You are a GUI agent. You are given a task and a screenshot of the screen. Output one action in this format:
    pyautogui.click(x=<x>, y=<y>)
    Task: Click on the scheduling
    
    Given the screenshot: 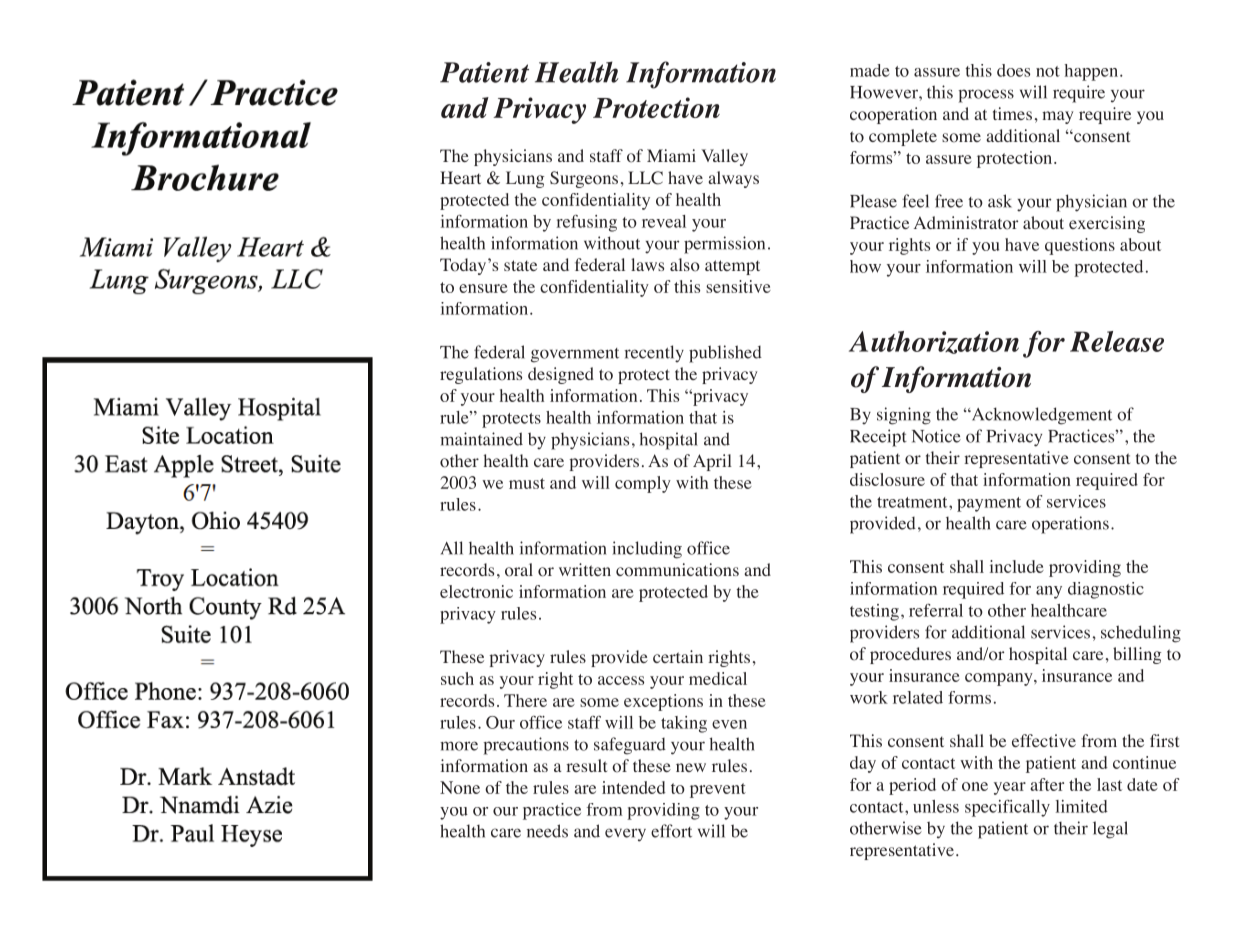 What is the action you would take?
    pyautogui.click(x=1141, y=634)
